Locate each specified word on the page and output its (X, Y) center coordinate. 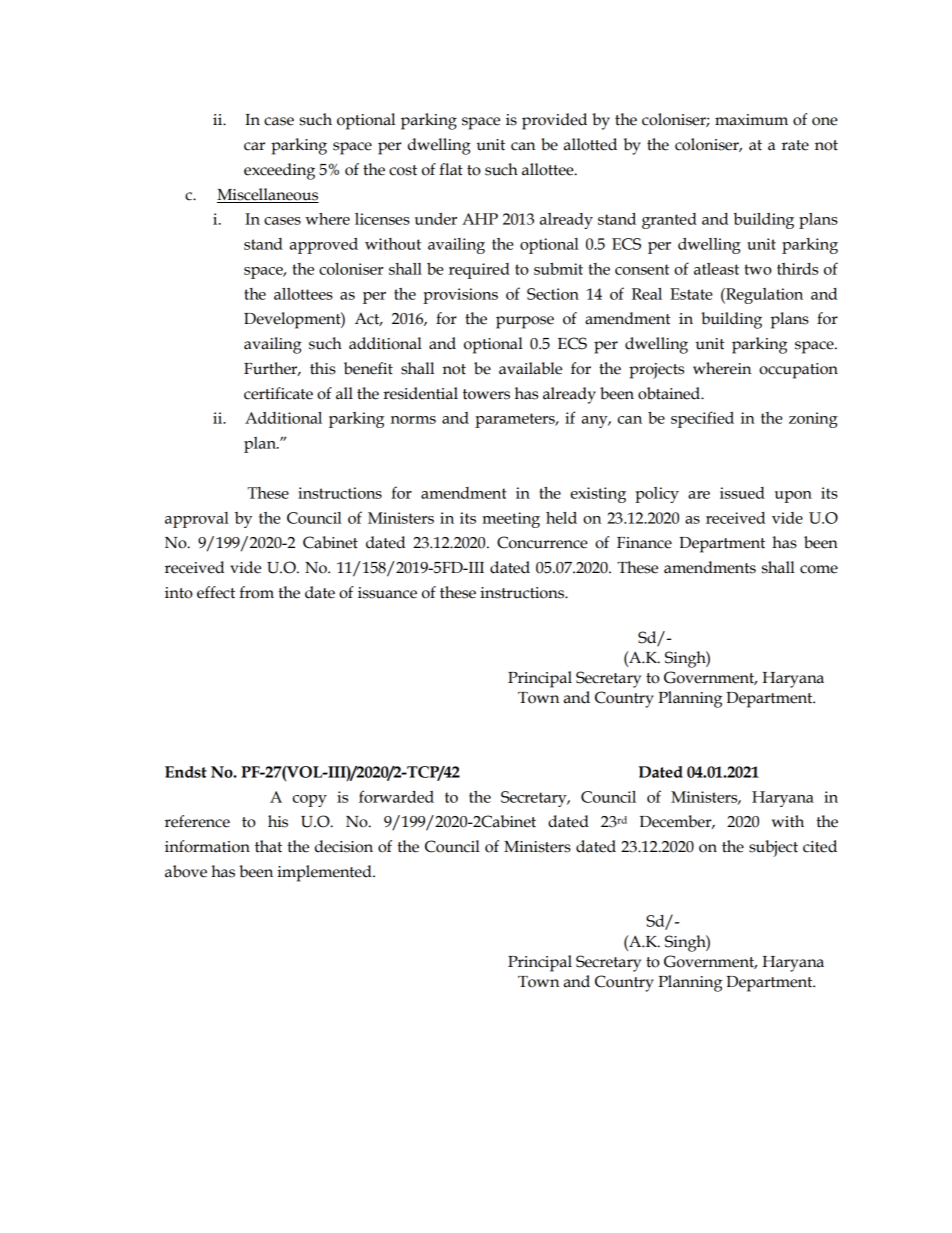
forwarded (396, 796)
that (268, 846)
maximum (751, 120)
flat (451, 169)
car (254, 146)
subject (773, 848)
